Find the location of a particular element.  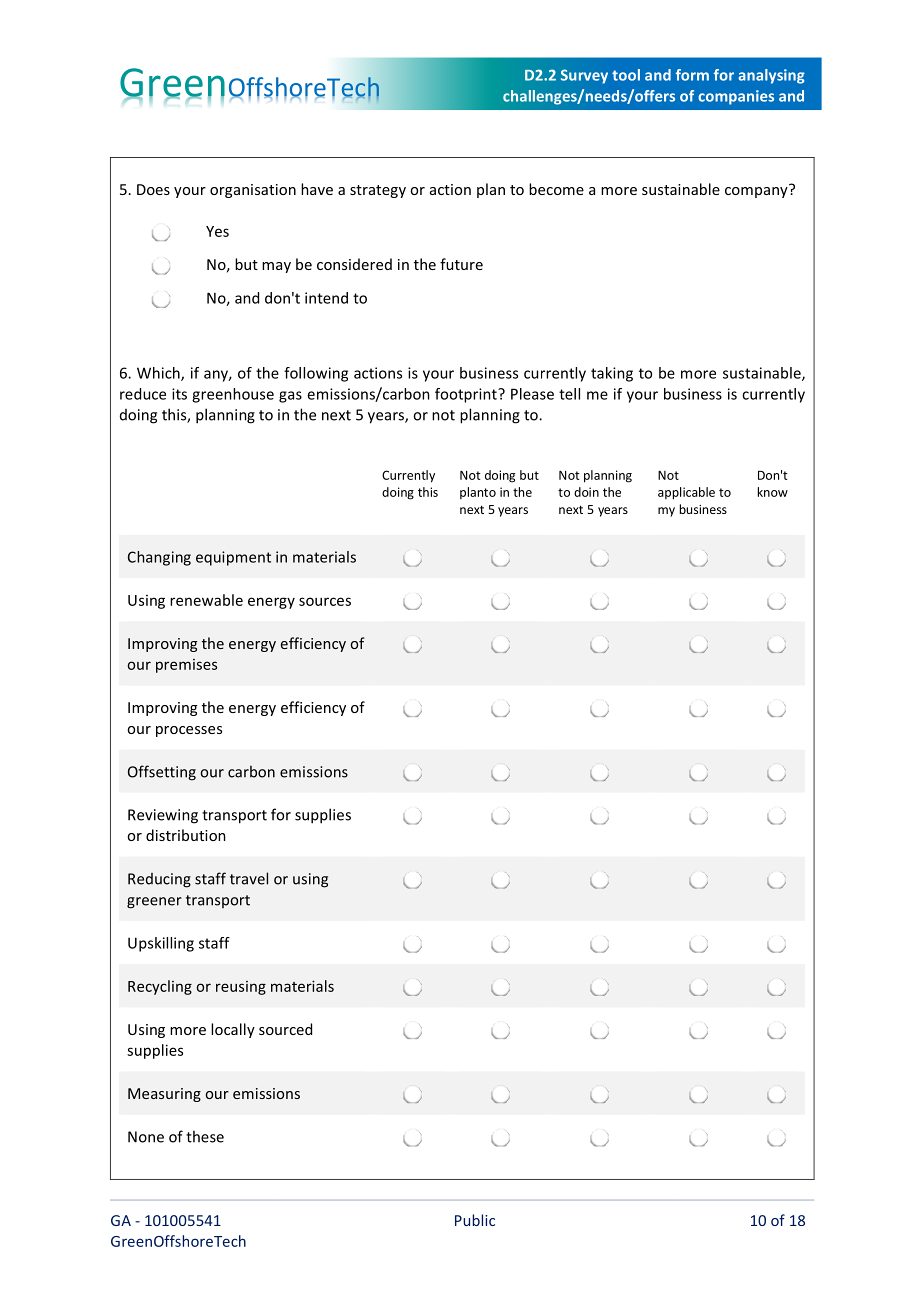

organisation is located at coordinates (253, 191).
